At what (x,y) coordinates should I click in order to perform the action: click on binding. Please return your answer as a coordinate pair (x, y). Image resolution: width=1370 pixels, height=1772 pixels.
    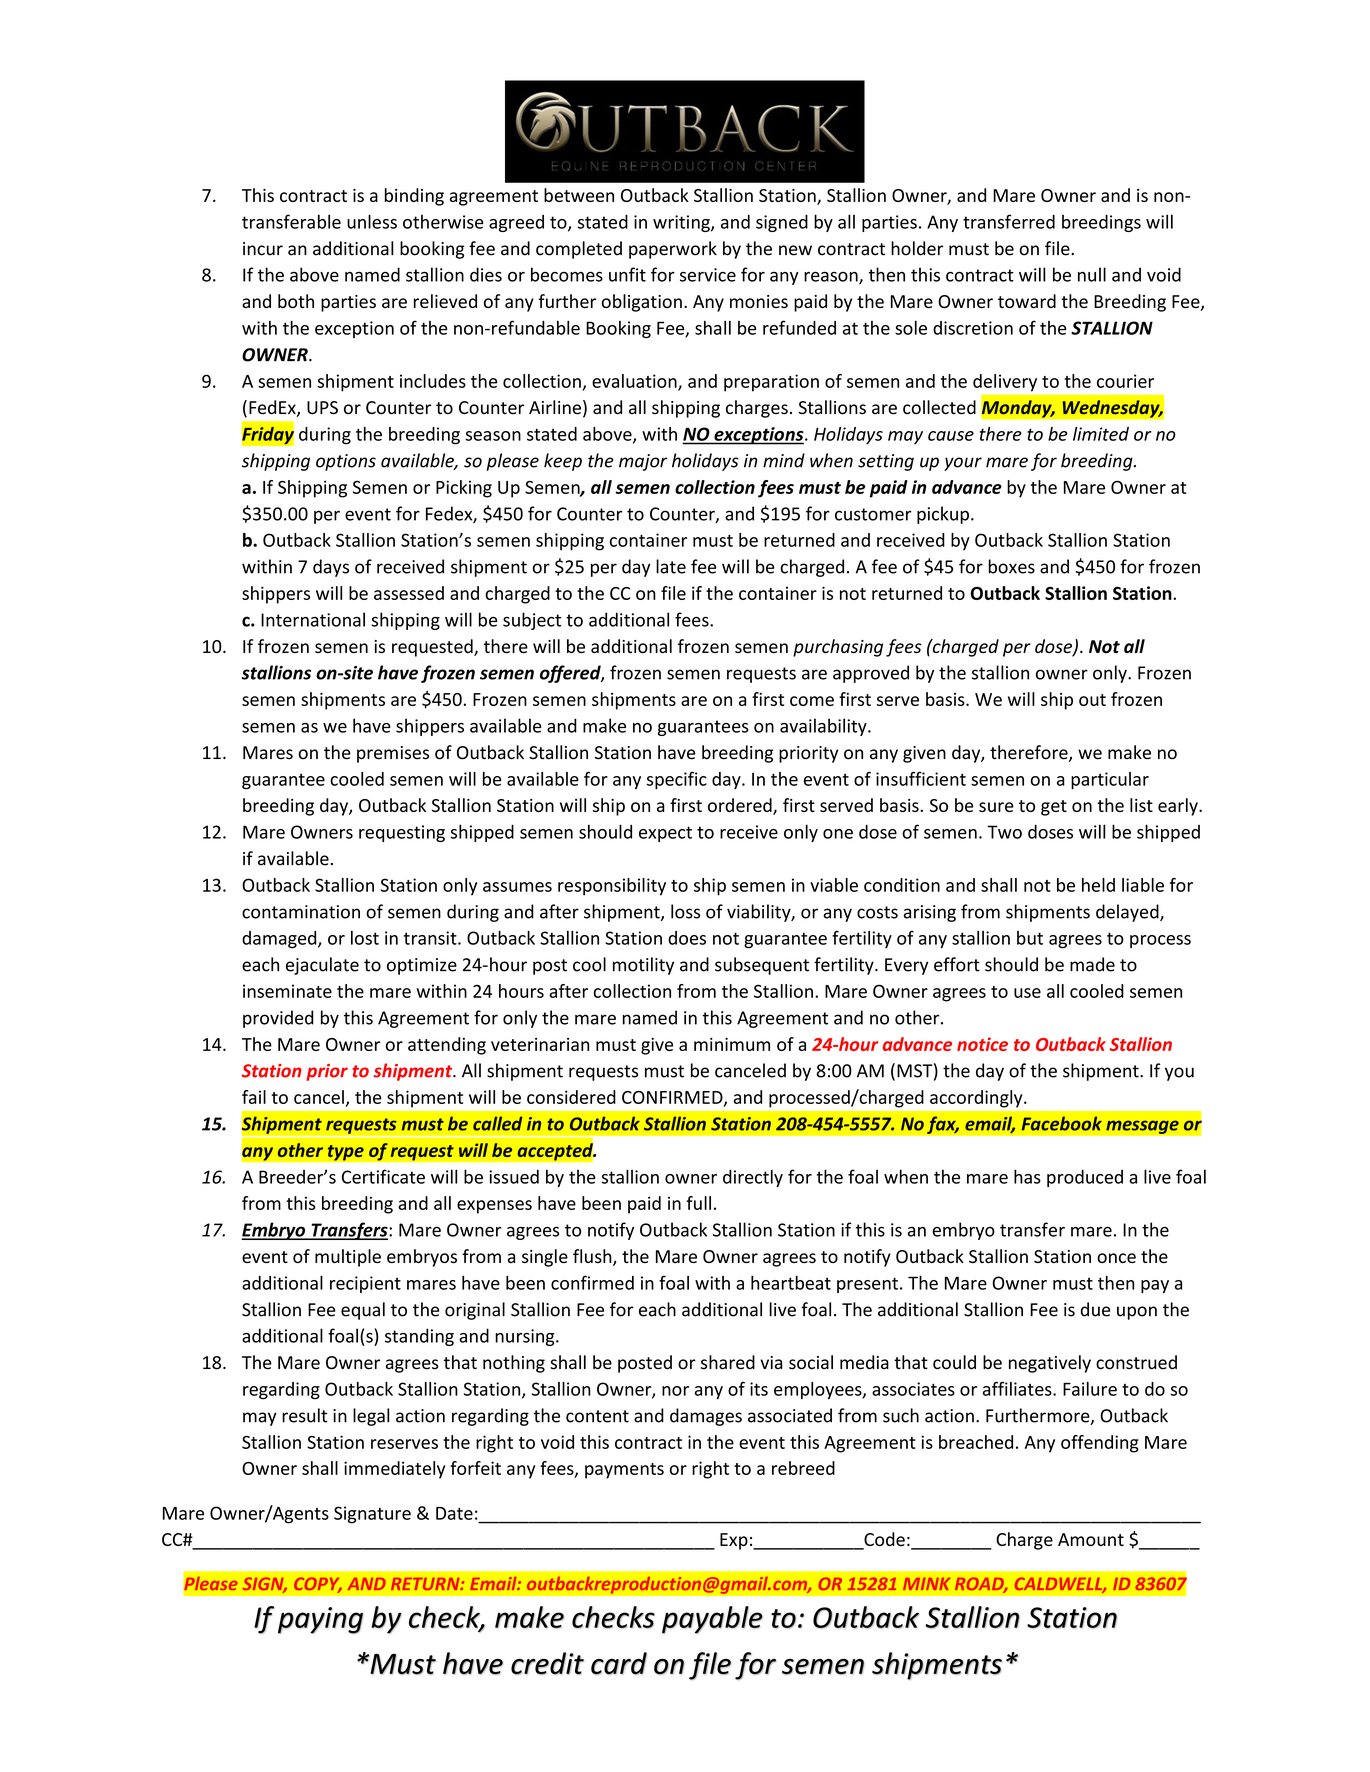
    Looking at the image, I should click on (414, 197).
